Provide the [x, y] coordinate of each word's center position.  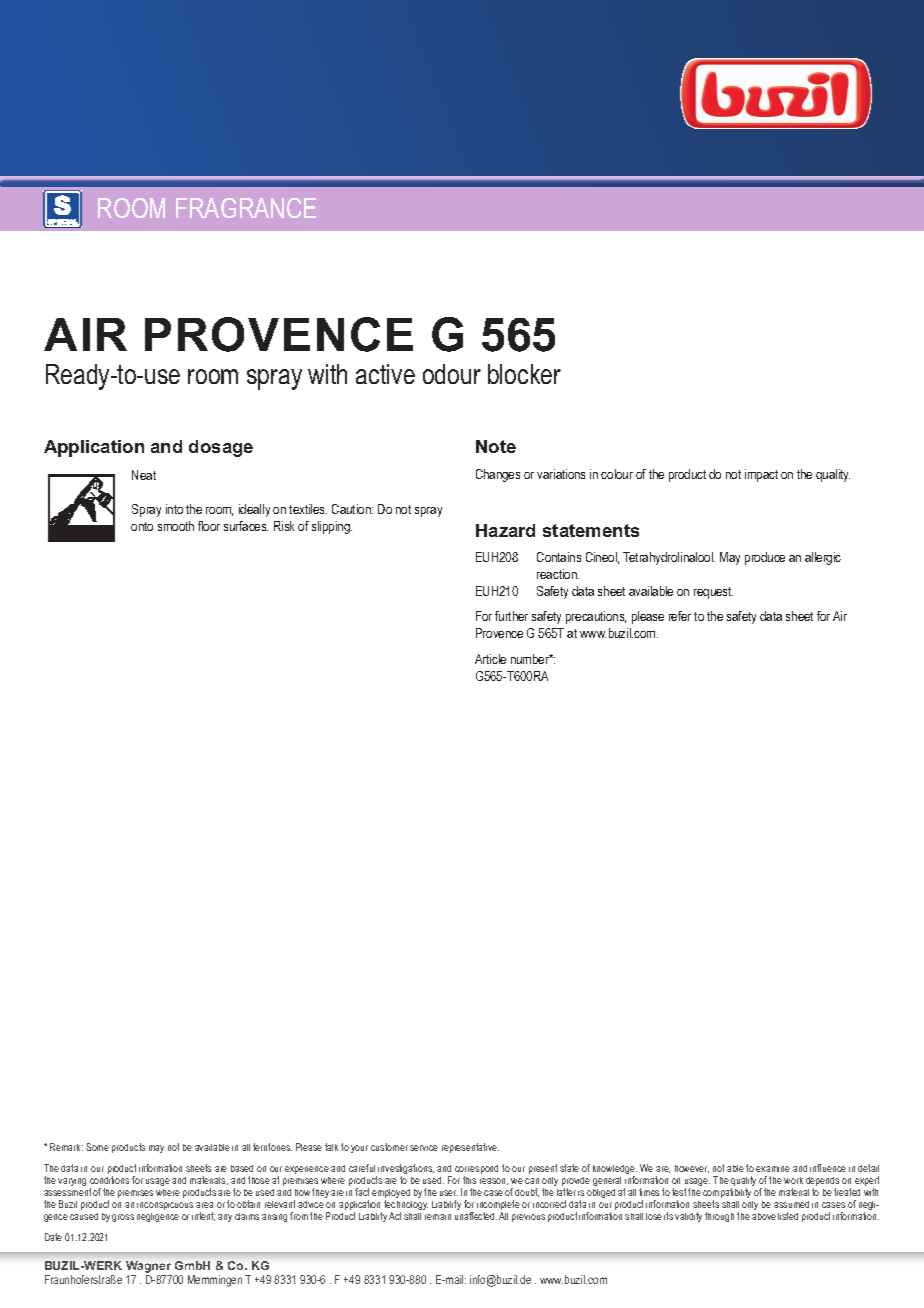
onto [142, 526]
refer [680, 616]
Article [490, 659]
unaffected [476, 1216]
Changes [498, 475]
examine [773, 1169]
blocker [524, 374]
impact [761, 475]
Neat [144, 475]
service [424, 1148]
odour [452, 374]
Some [97, 1147]
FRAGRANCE [246, 208]
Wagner [149, 1268]
